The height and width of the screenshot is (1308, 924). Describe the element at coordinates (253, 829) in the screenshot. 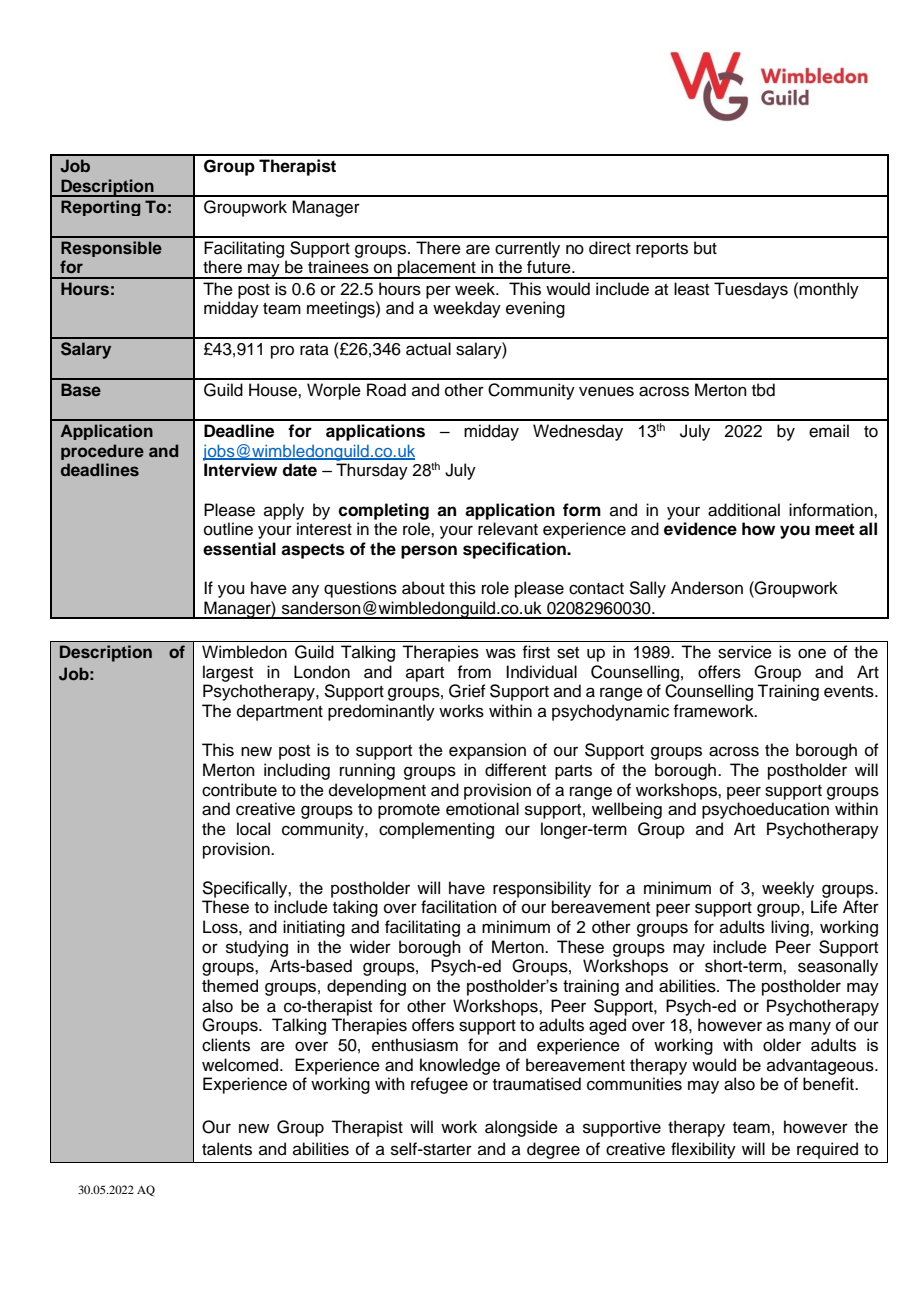

I see `local` at that location.
